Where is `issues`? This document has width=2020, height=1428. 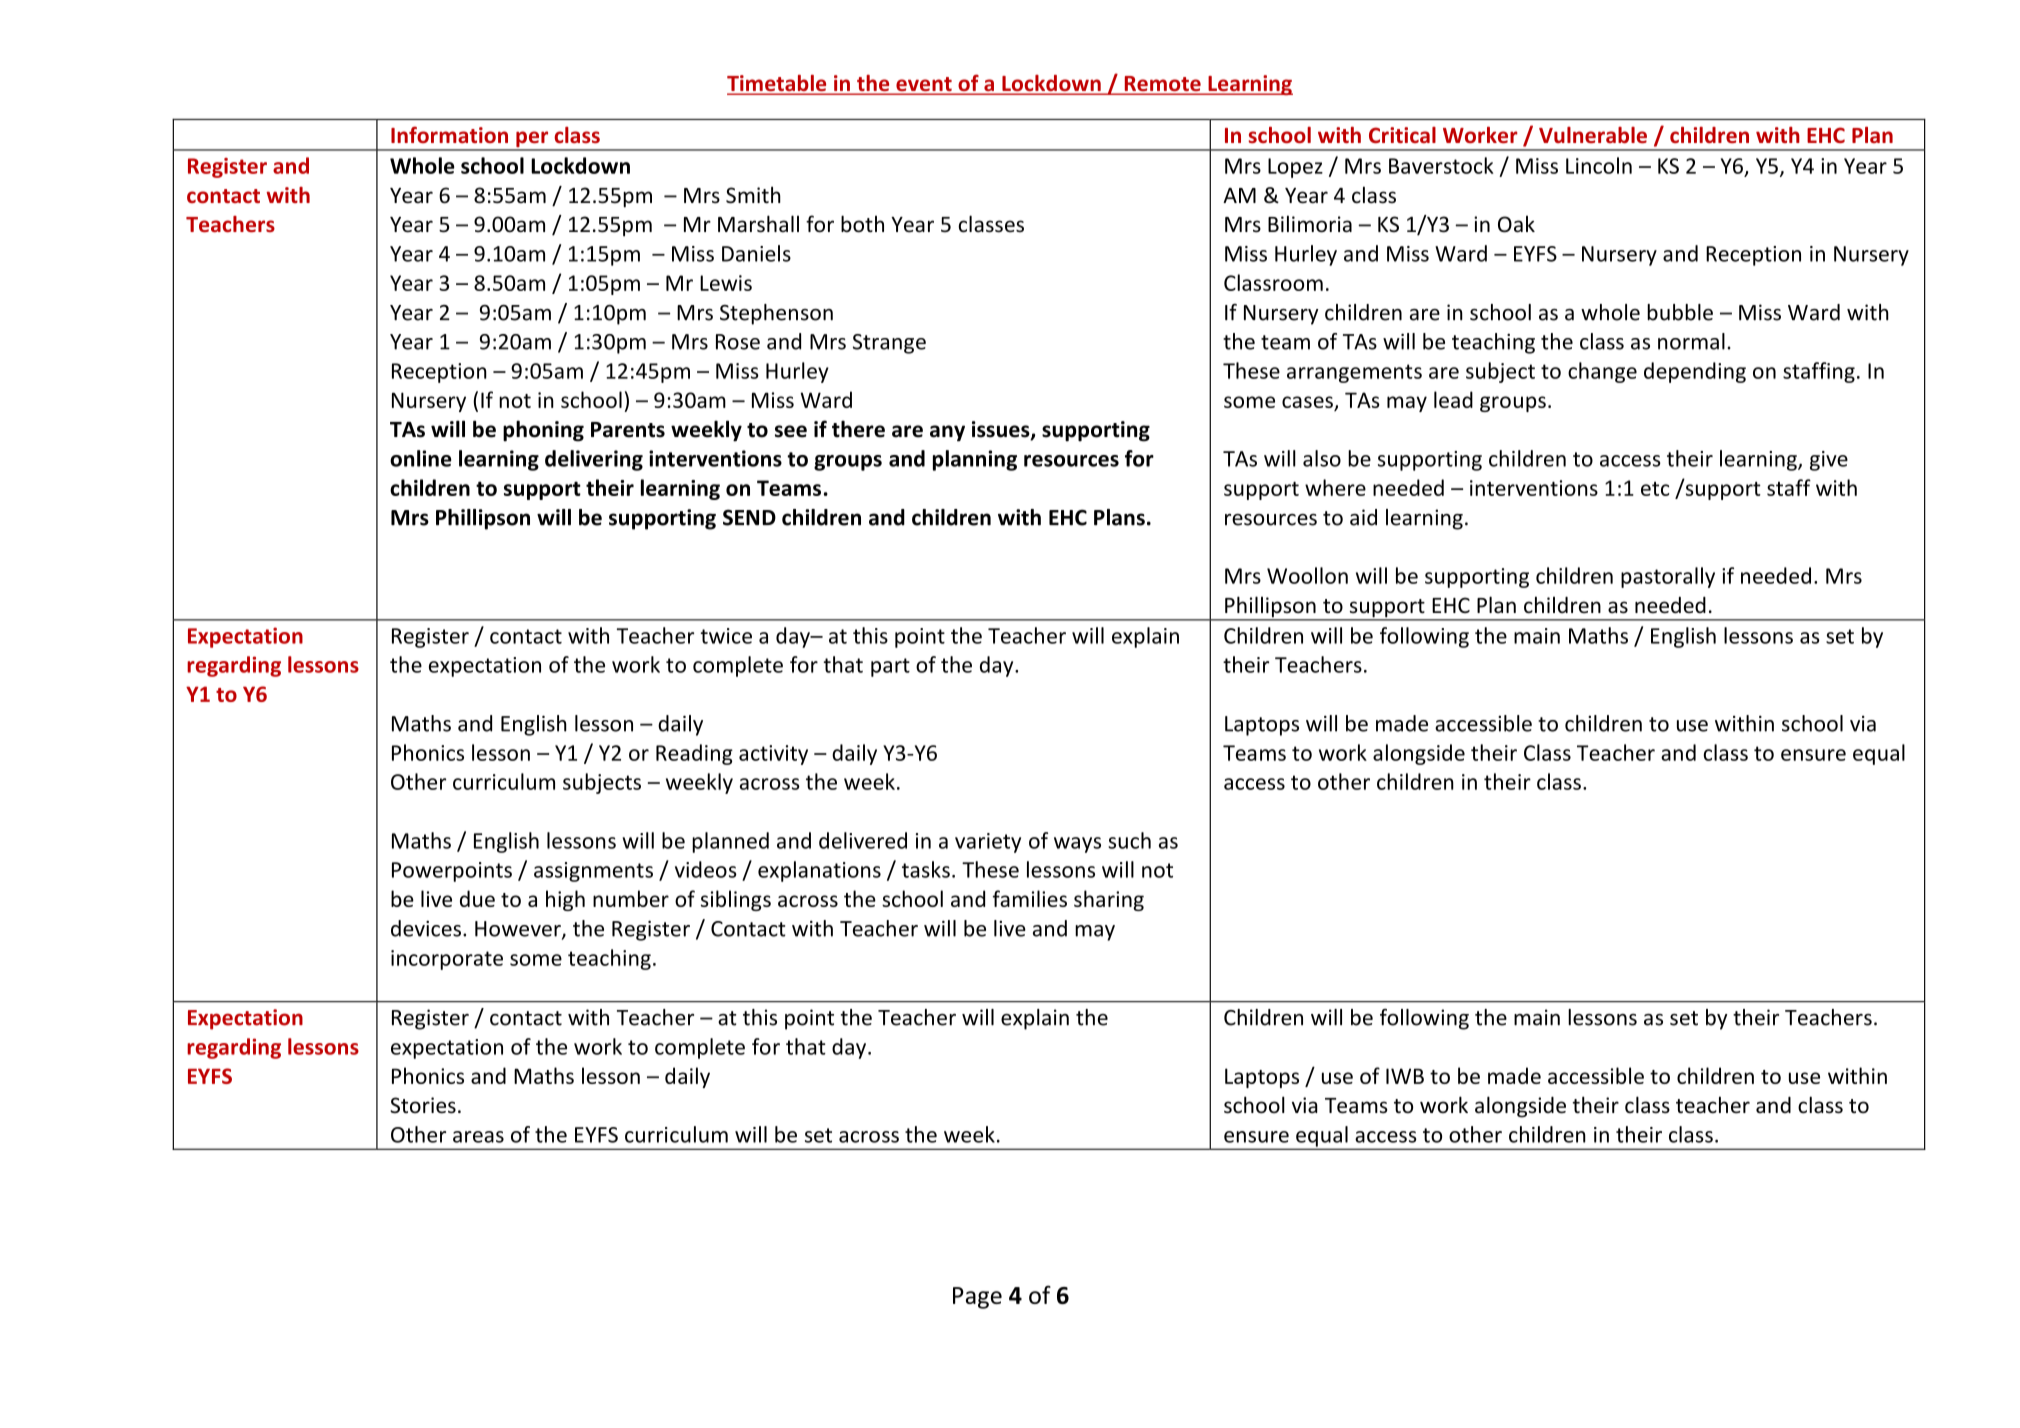 issues is located at coordinates (1002, 430).
